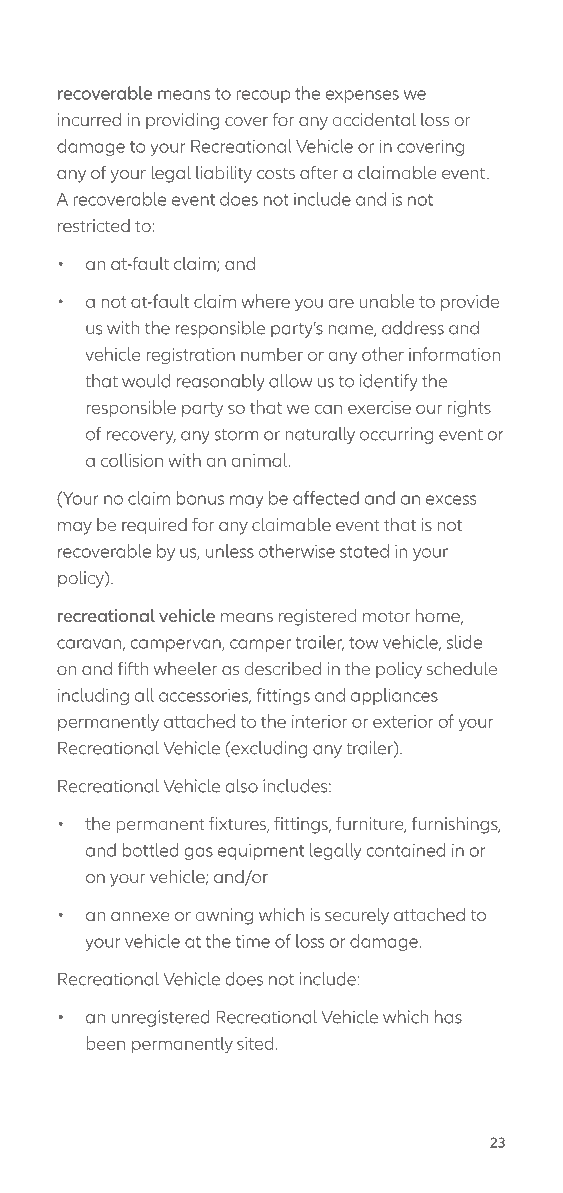  I want to click on sited, so click(255, 1043).
